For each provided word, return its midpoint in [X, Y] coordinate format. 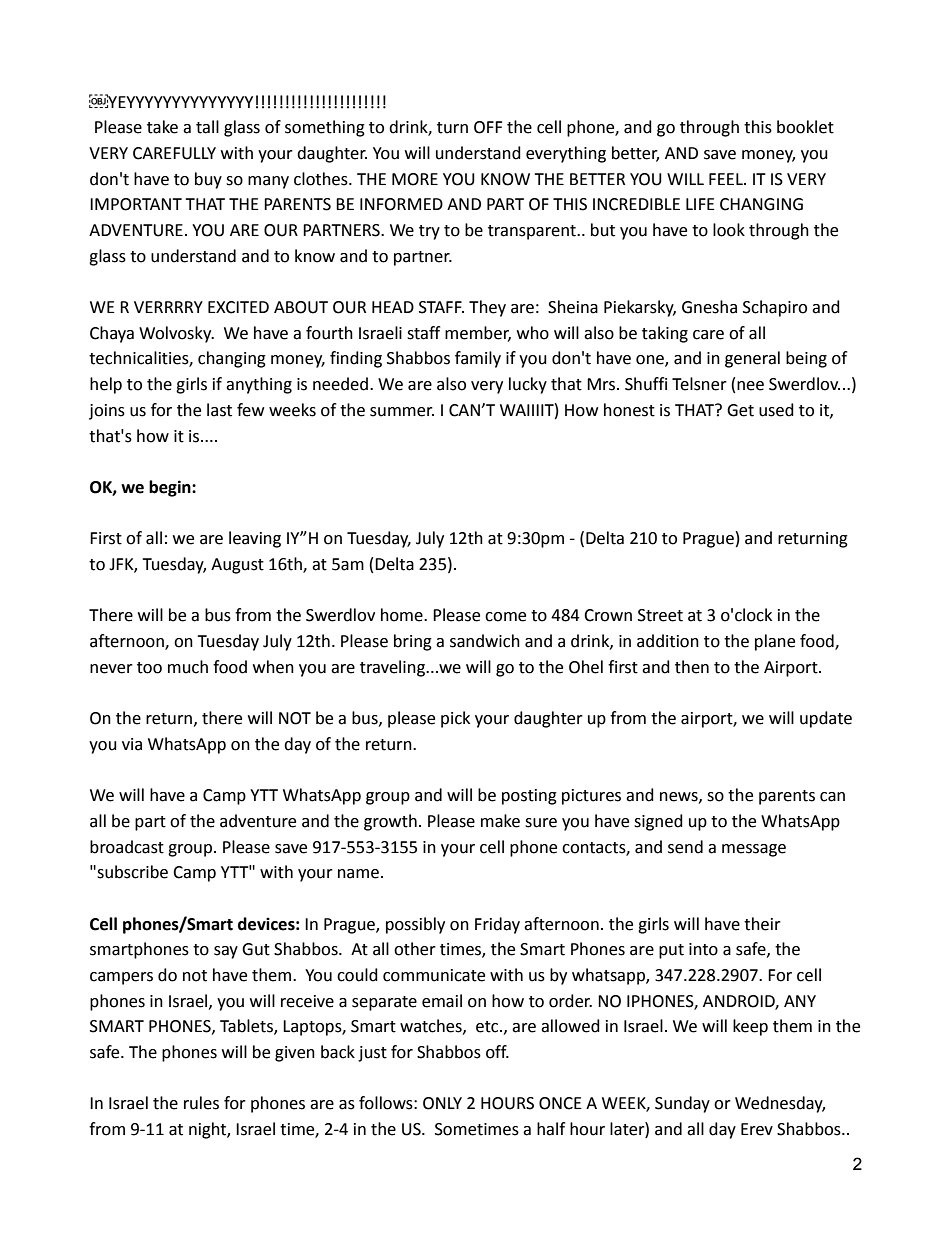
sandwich [485, 641]
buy [208, 180]
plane [775, 642]
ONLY [442, 1103]
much [188, 667]
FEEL [727, 179]
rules [201, 1103]
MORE [415, 179]
